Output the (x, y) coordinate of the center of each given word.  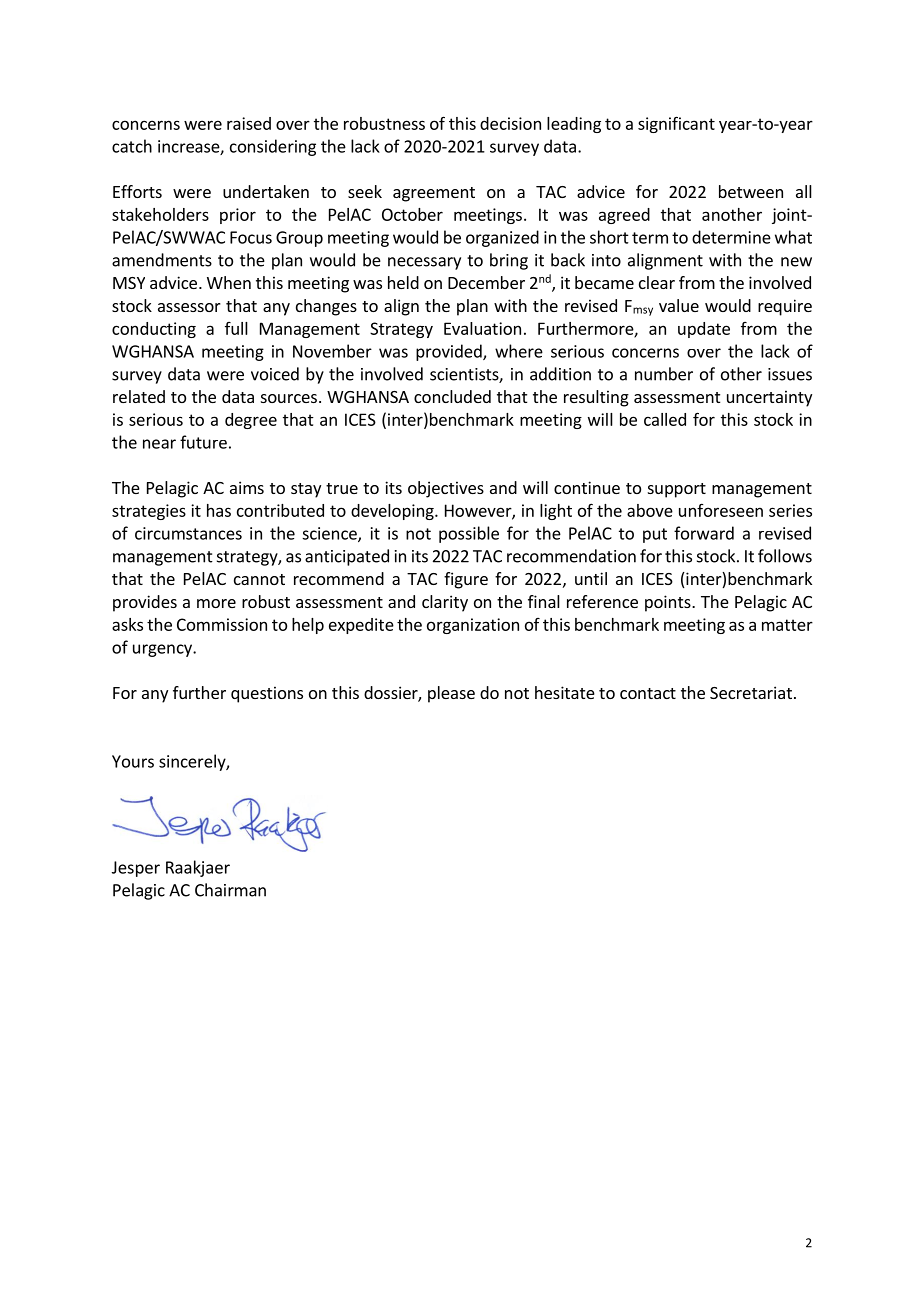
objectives (446, 489)
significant (676, 124)
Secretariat (751, 692)
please (451, 694)
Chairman (230, 890)
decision (510, 123)
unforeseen (721, 510)
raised (249, 123)
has (219, 510)
